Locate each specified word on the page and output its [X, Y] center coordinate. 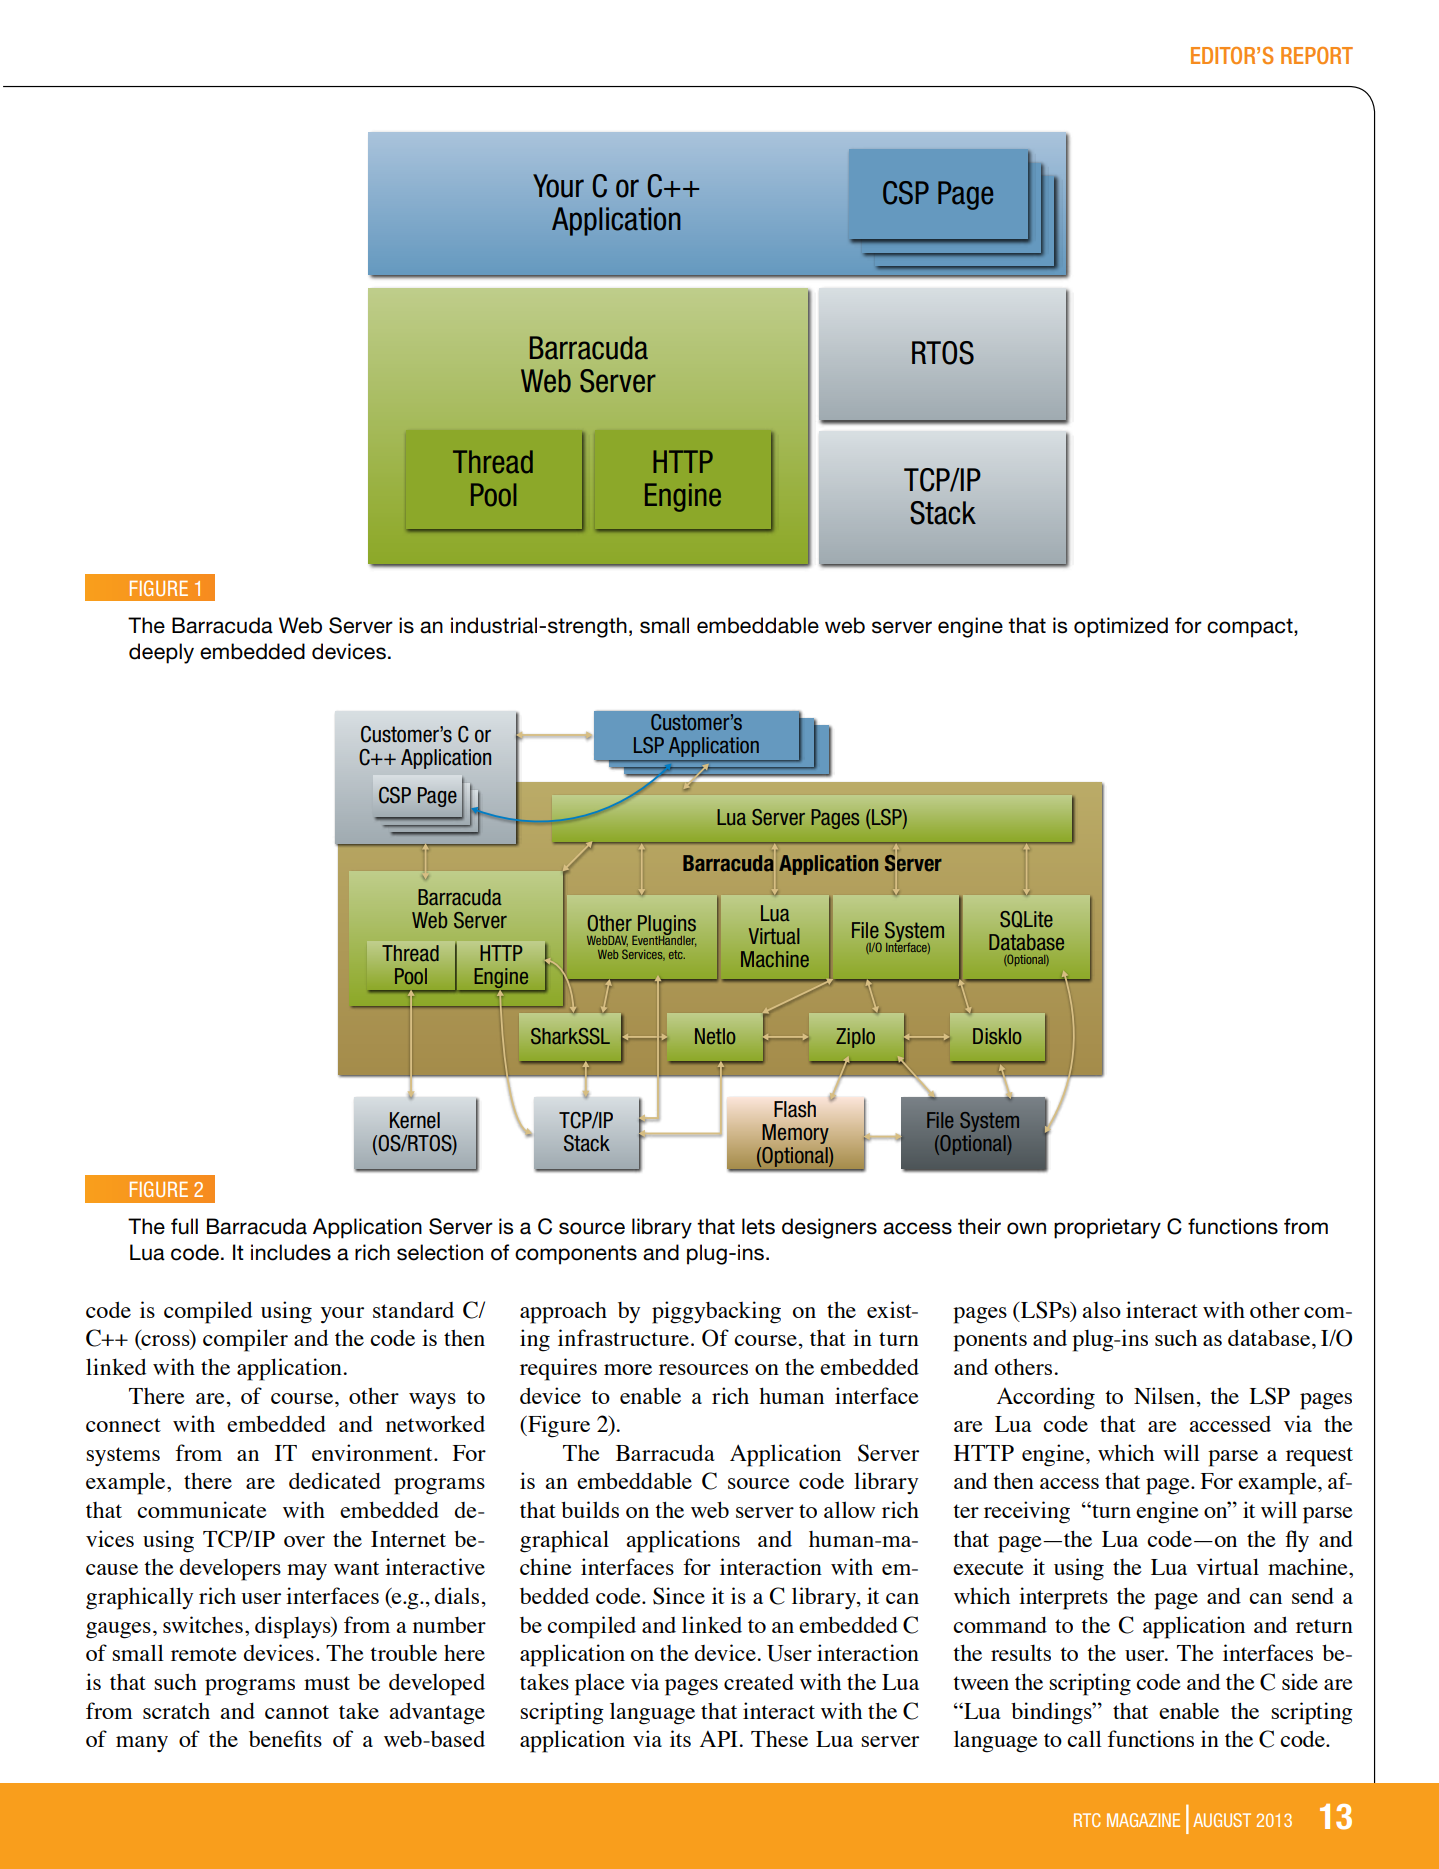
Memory [795, 1134]
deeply [161, 653]
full [184, 1226]
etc [677, 954]
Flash [795, 1109]
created [759, 1681]
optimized [1121, 627]
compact [1251, 628]
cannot [297, 1712]
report [1317, 55]
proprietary [1107, 1228]
